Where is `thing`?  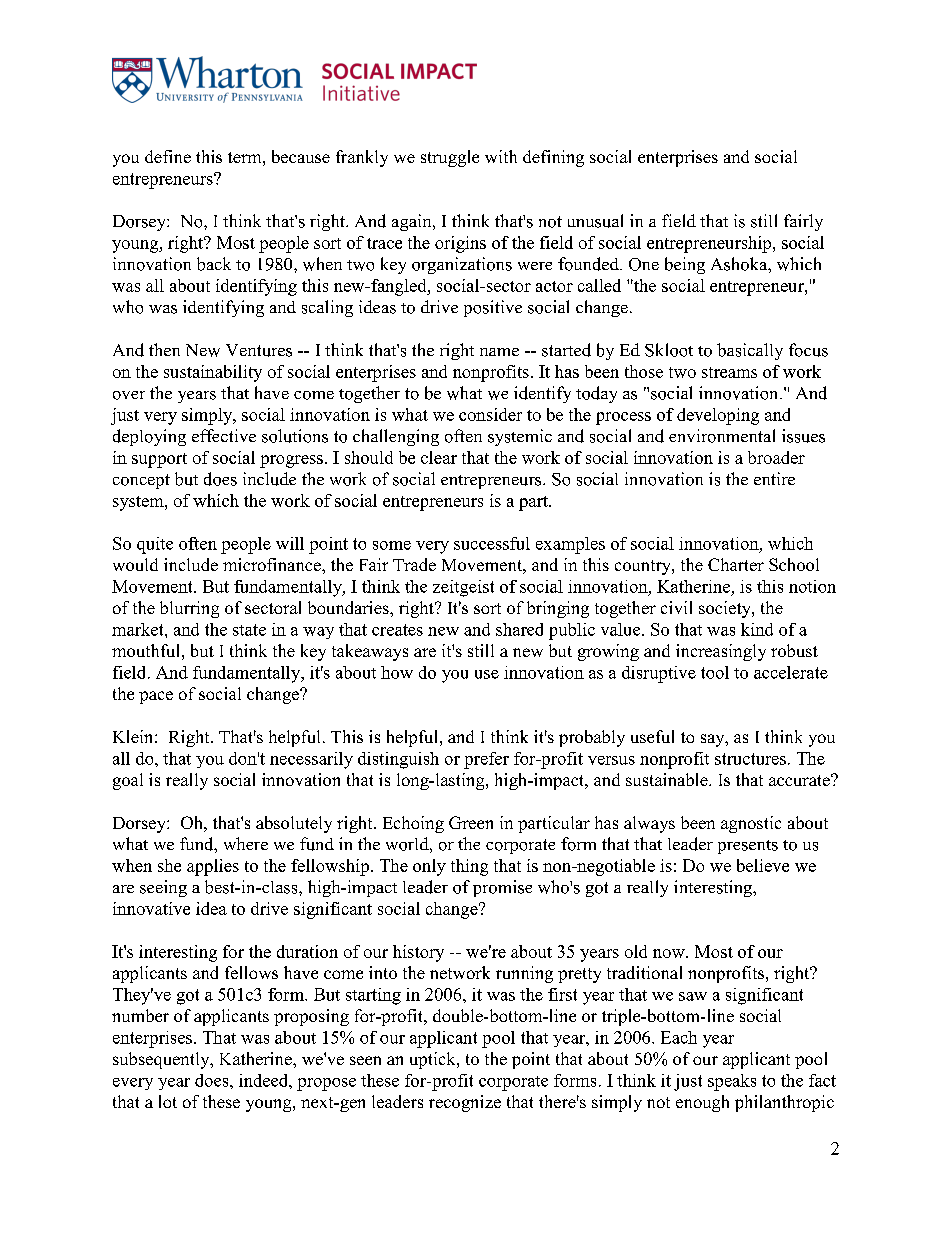 thing is located at coordinates (469, 867).
